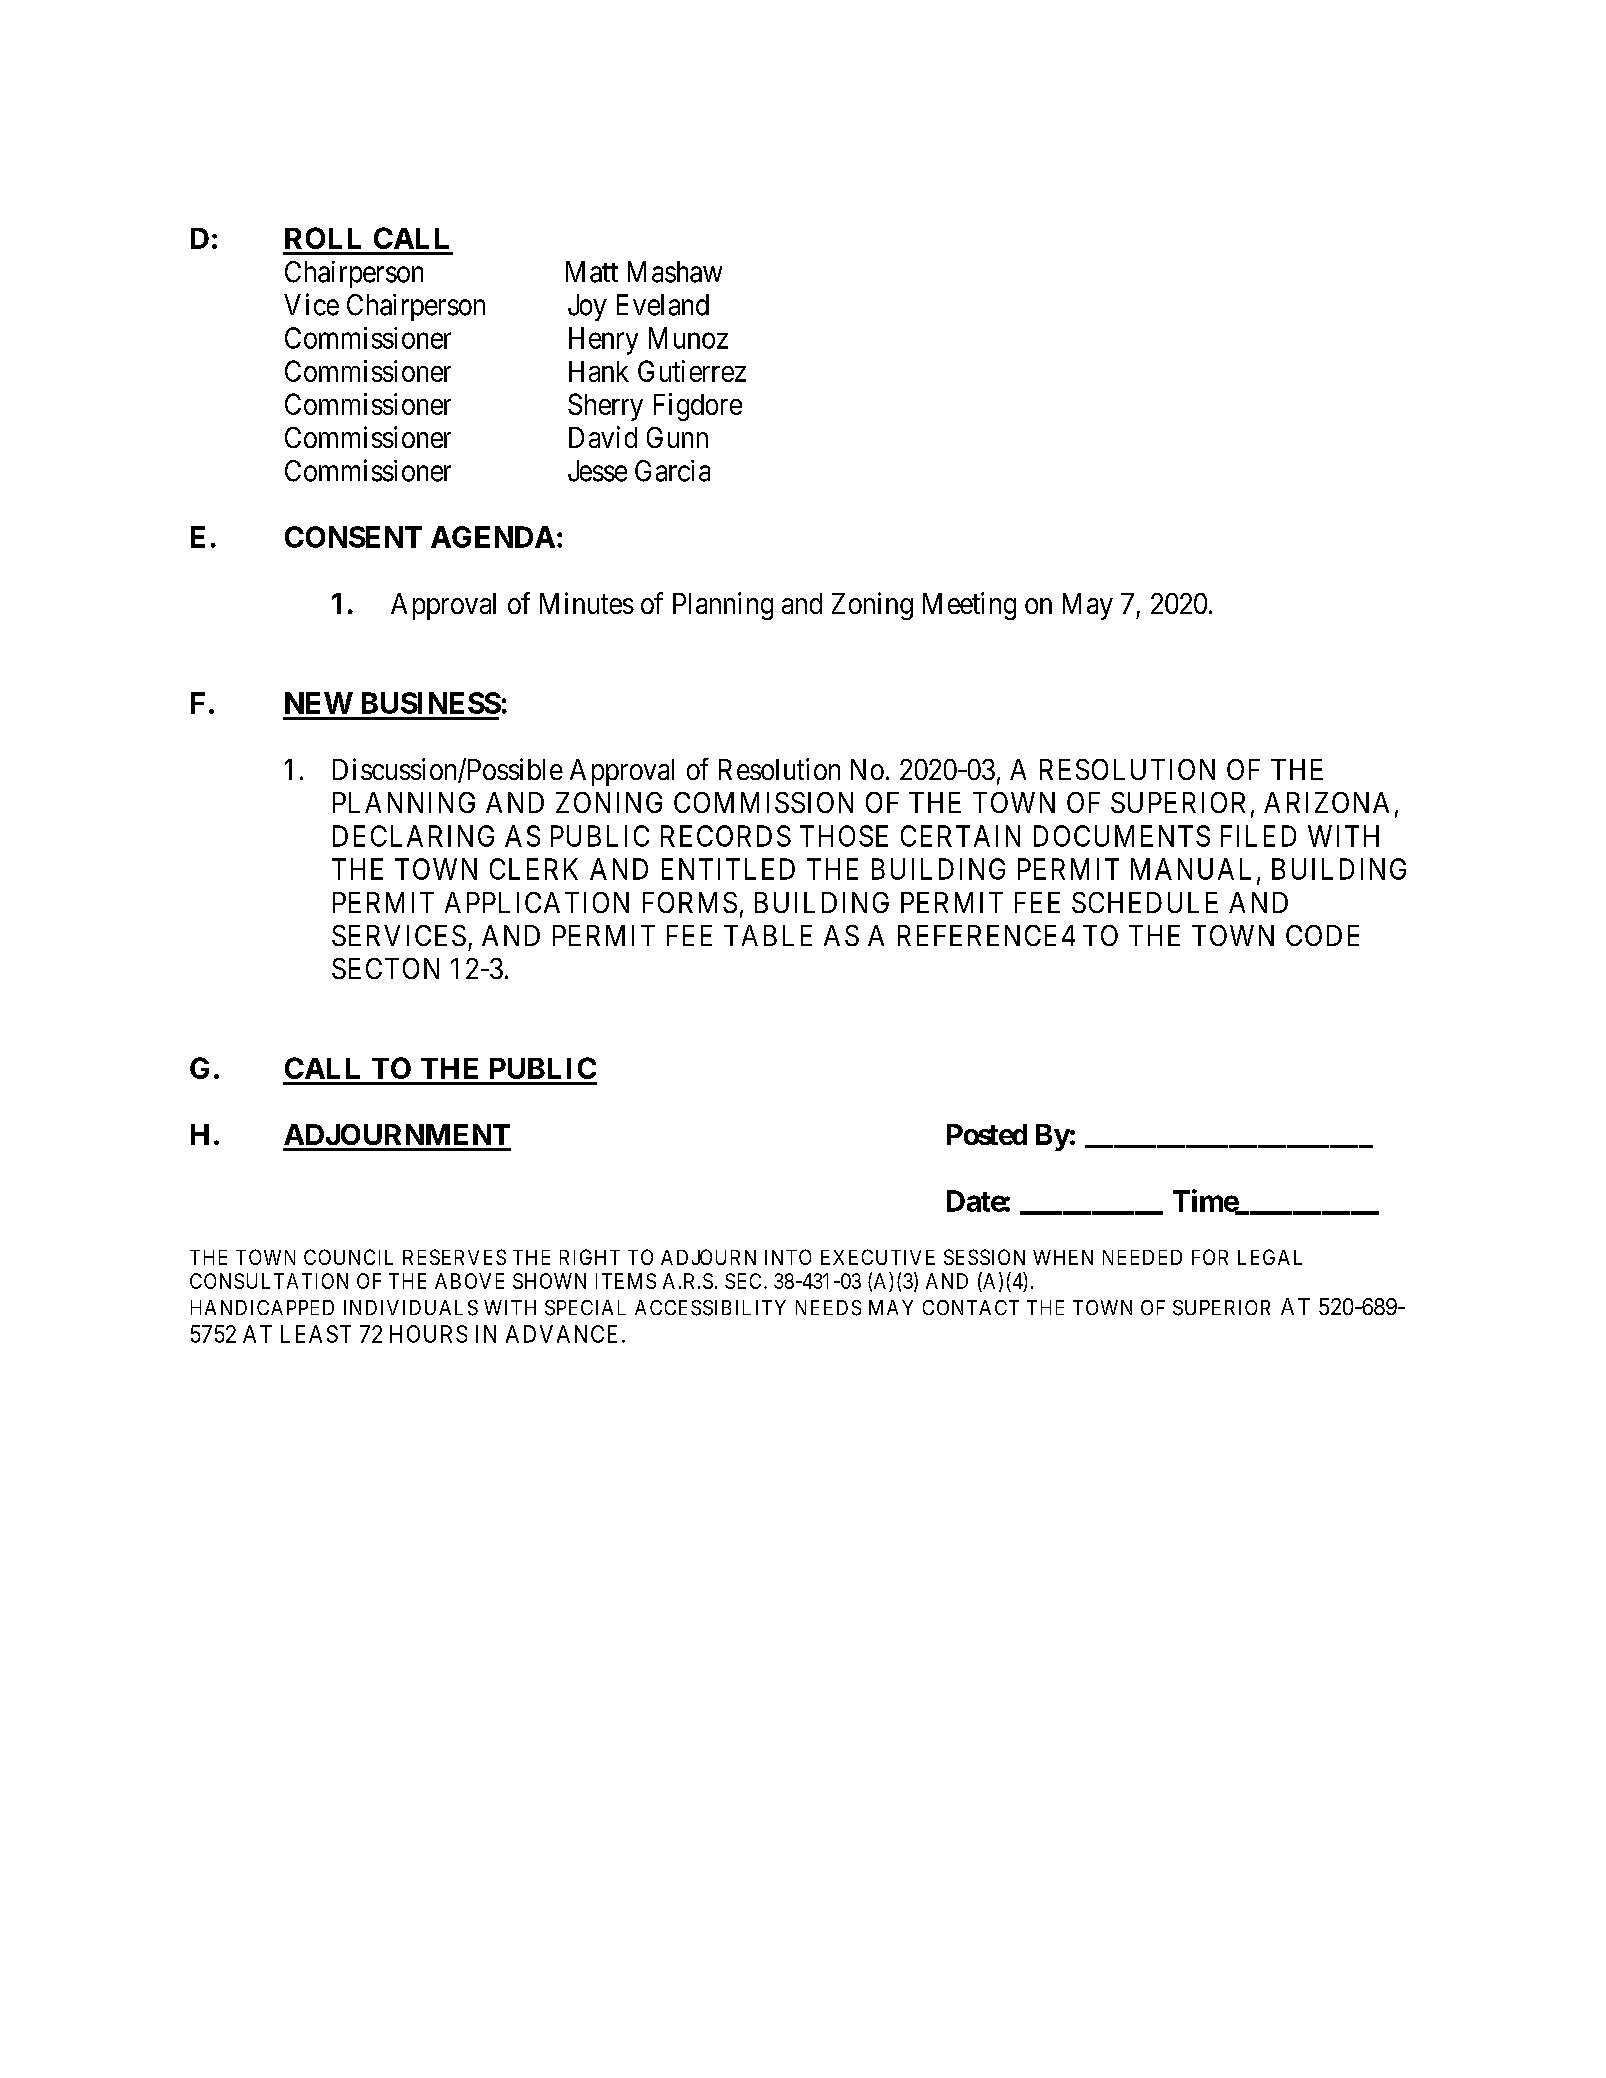 The height and width of the screenshot is (2078, 1606). Describe the element at coordinates (1322, 935) in the screenshot. I see `CODE` at that location.
